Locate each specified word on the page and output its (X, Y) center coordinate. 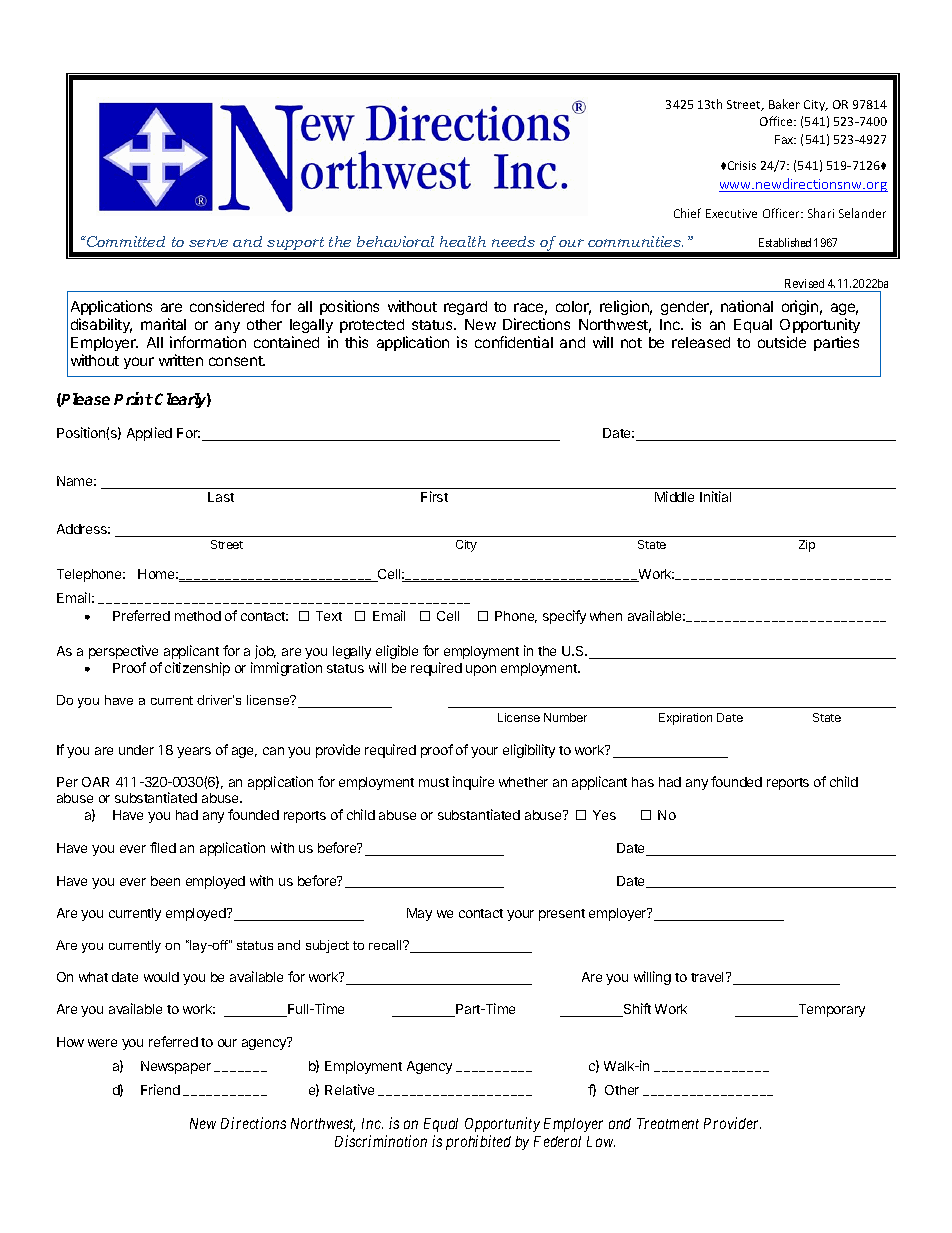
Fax (785, 139)
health (463, 241)
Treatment (668, 1123)
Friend (160, 1089)
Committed (125, 241)
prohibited (478, 1142)
